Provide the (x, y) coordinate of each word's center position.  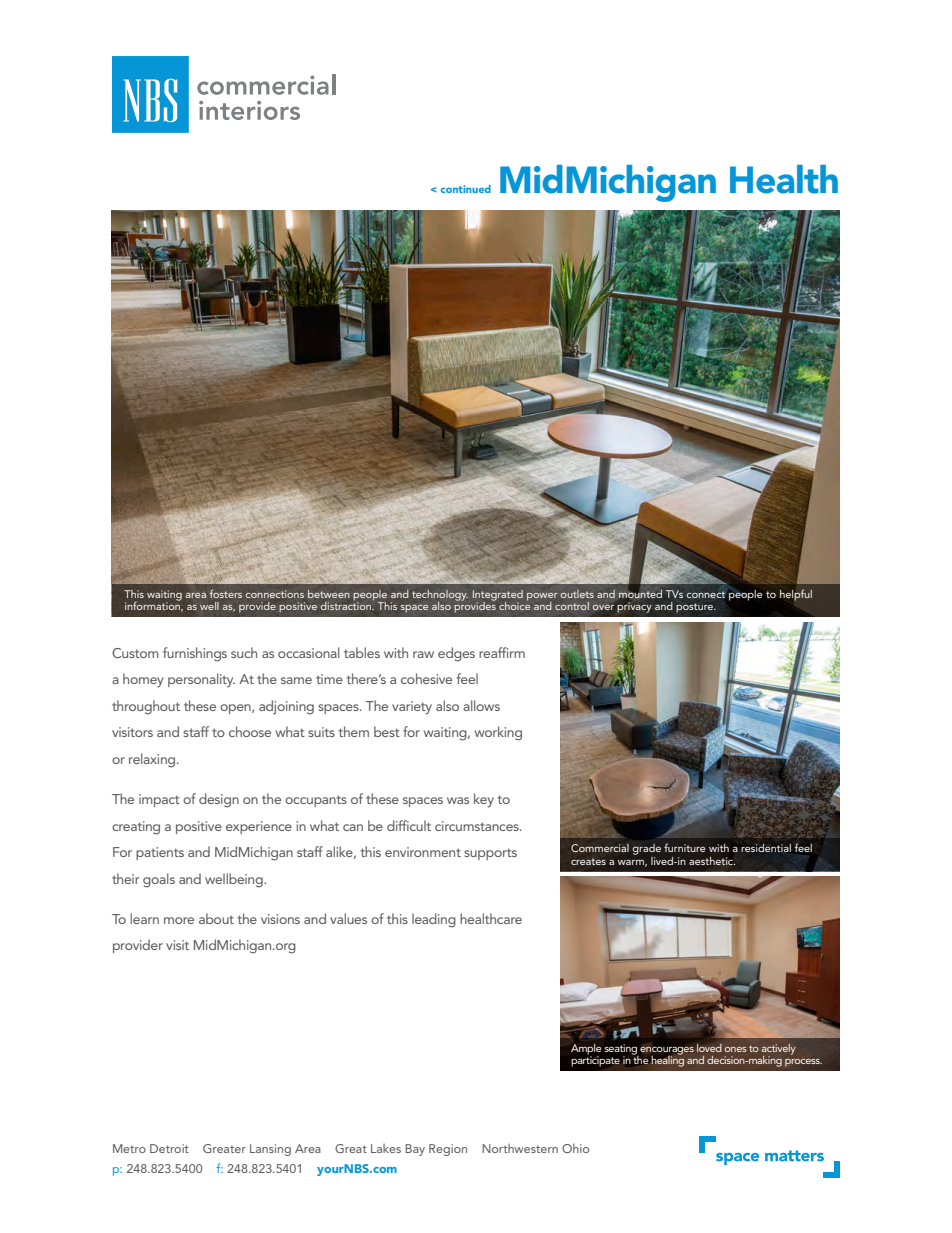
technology (440, 596)
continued (466, 189)
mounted (640, 593)
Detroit (169, 1148)
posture (695, 608)
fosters (226, 593)
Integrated (498, 596)
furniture (684, 847)
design (219, 800)
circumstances (478, 826)
